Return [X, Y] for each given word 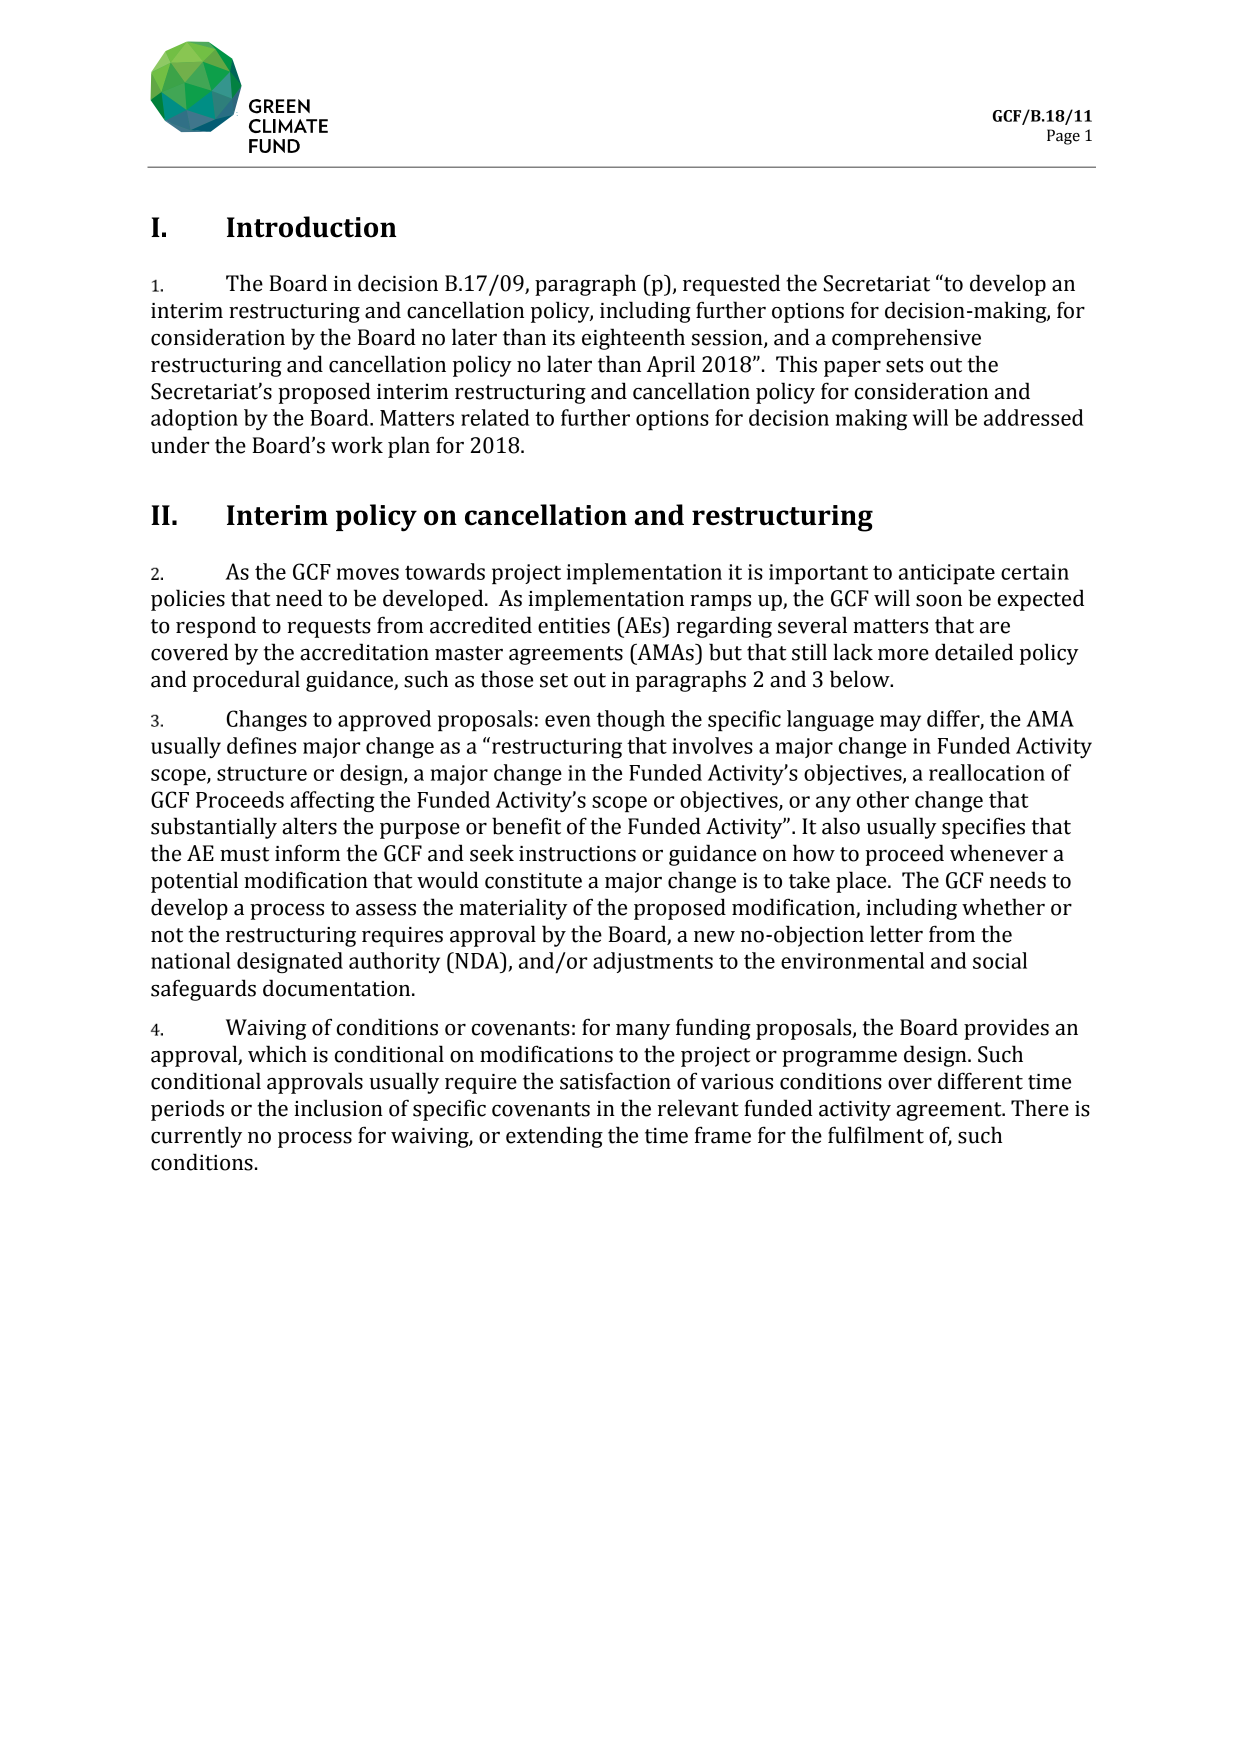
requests [329, 628]
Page [1063, 137]
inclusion [338, 1108]
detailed [974, 652]
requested [731, 285]
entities [574, 626]
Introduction [311, 227]
